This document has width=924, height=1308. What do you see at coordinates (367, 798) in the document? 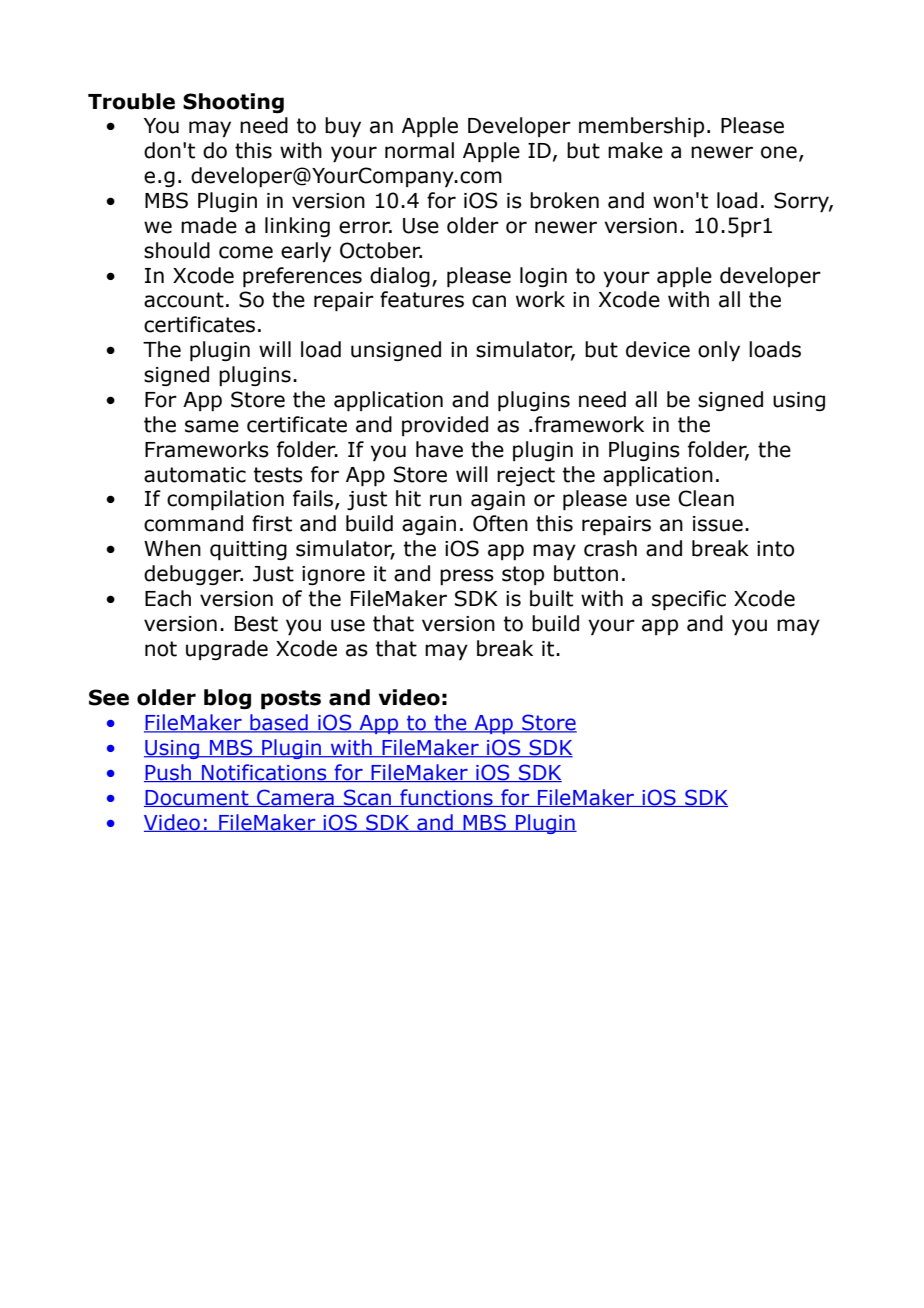
I see `Scan` at bounding box center [367, 798].
